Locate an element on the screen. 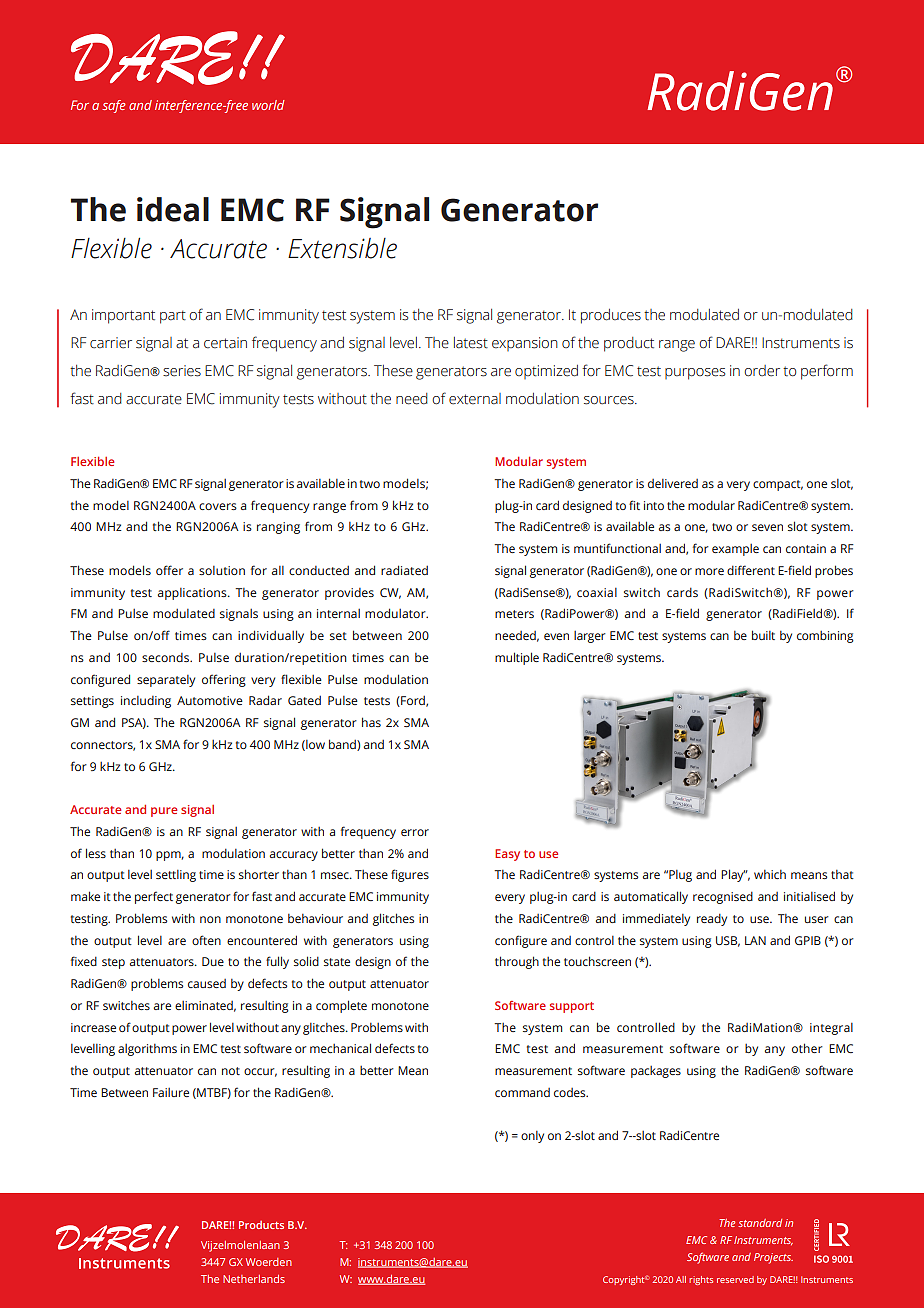 The image size is (924, 1308). Netherlands is located at coordinates (254, 1279).
